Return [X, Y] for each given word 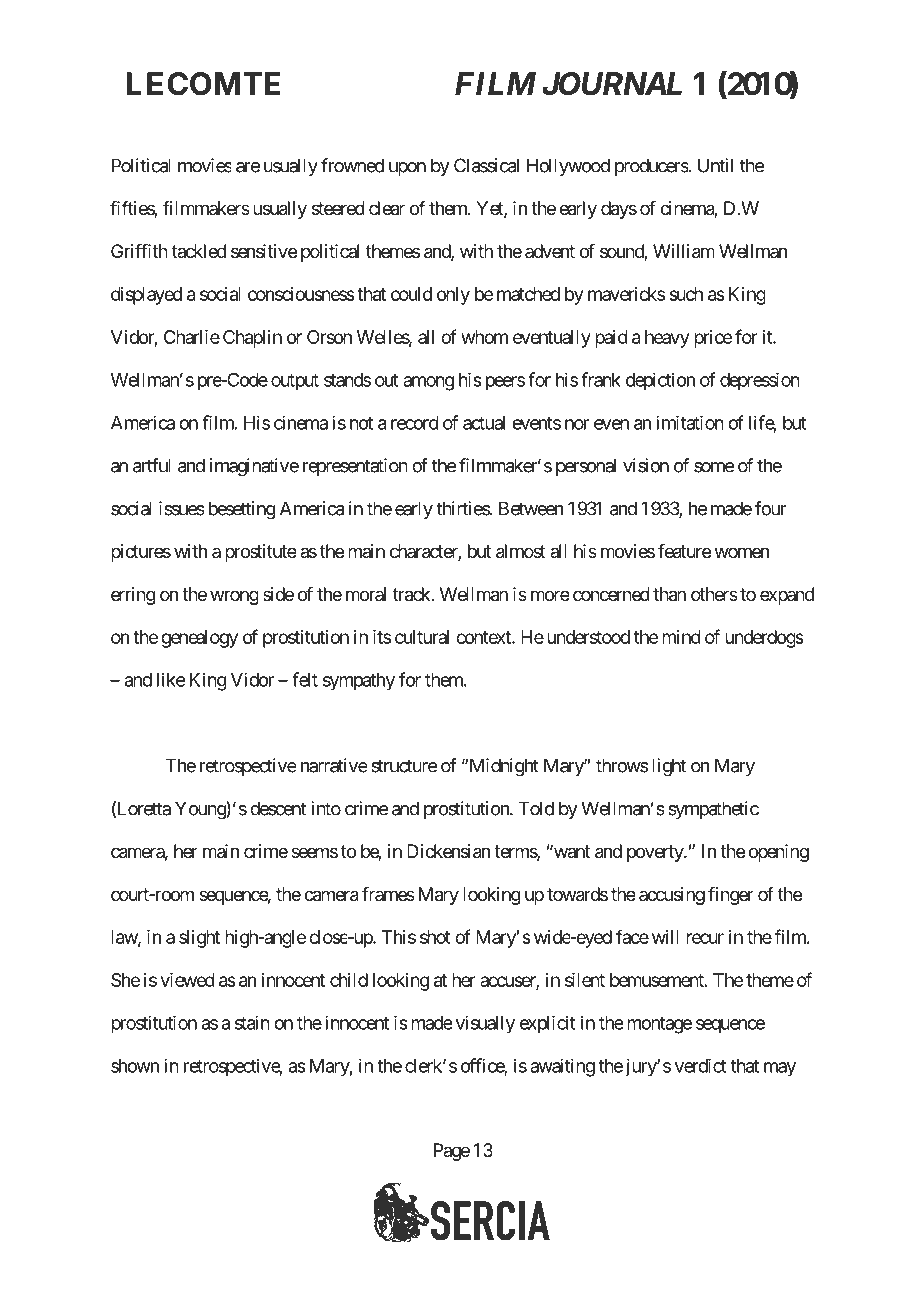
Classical [486, 165]
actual [484, 423]
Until [715, 165]
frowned [352, 165]
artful [152, 465]
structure [404, 766]
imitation [690, 422]
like [171, 679]
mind [681, 637]
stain [252, 1022]
